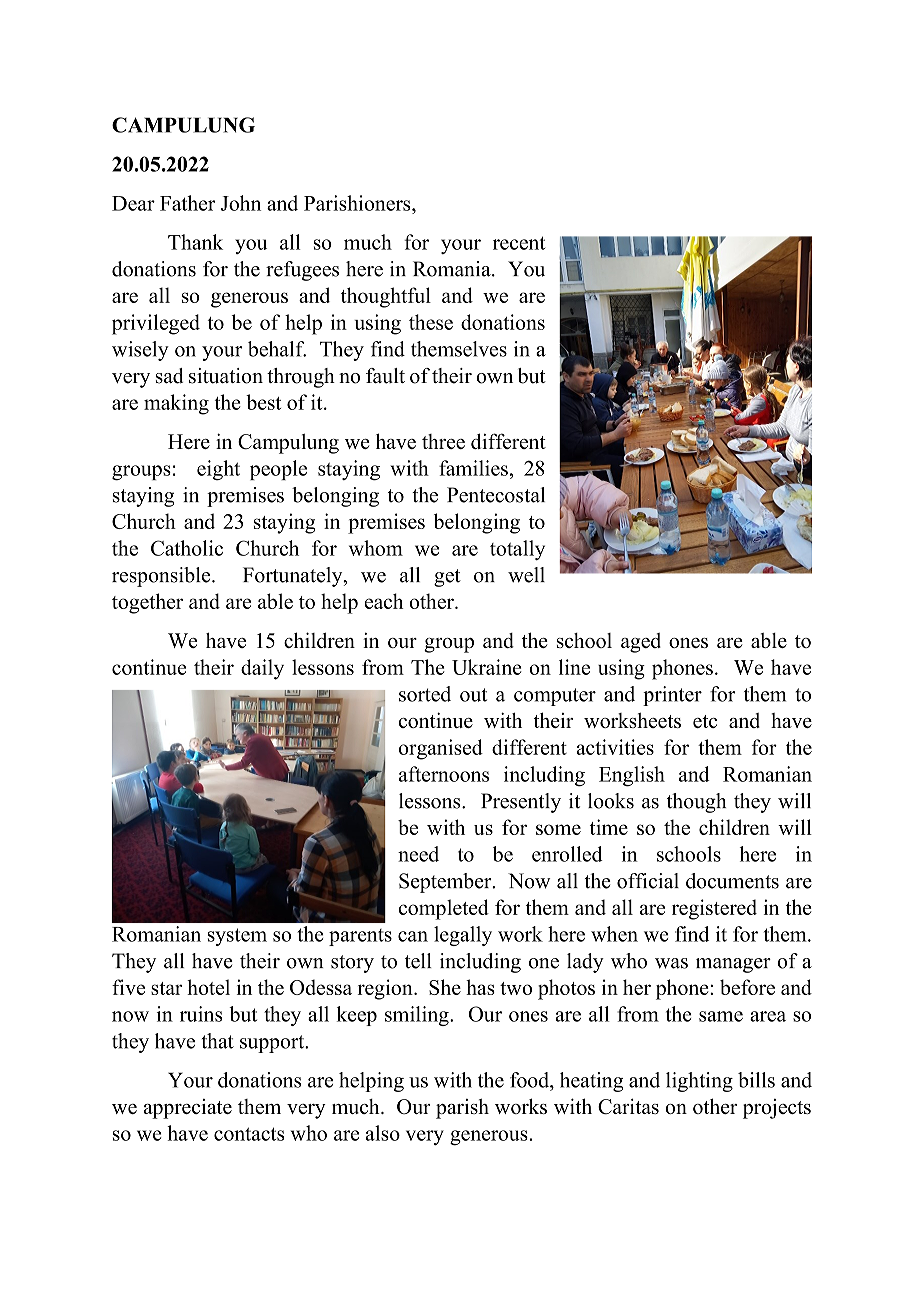  What do you see at coordinates (431, 322) in the screenshot?
I see `these` at bounding box center [431, 322].
